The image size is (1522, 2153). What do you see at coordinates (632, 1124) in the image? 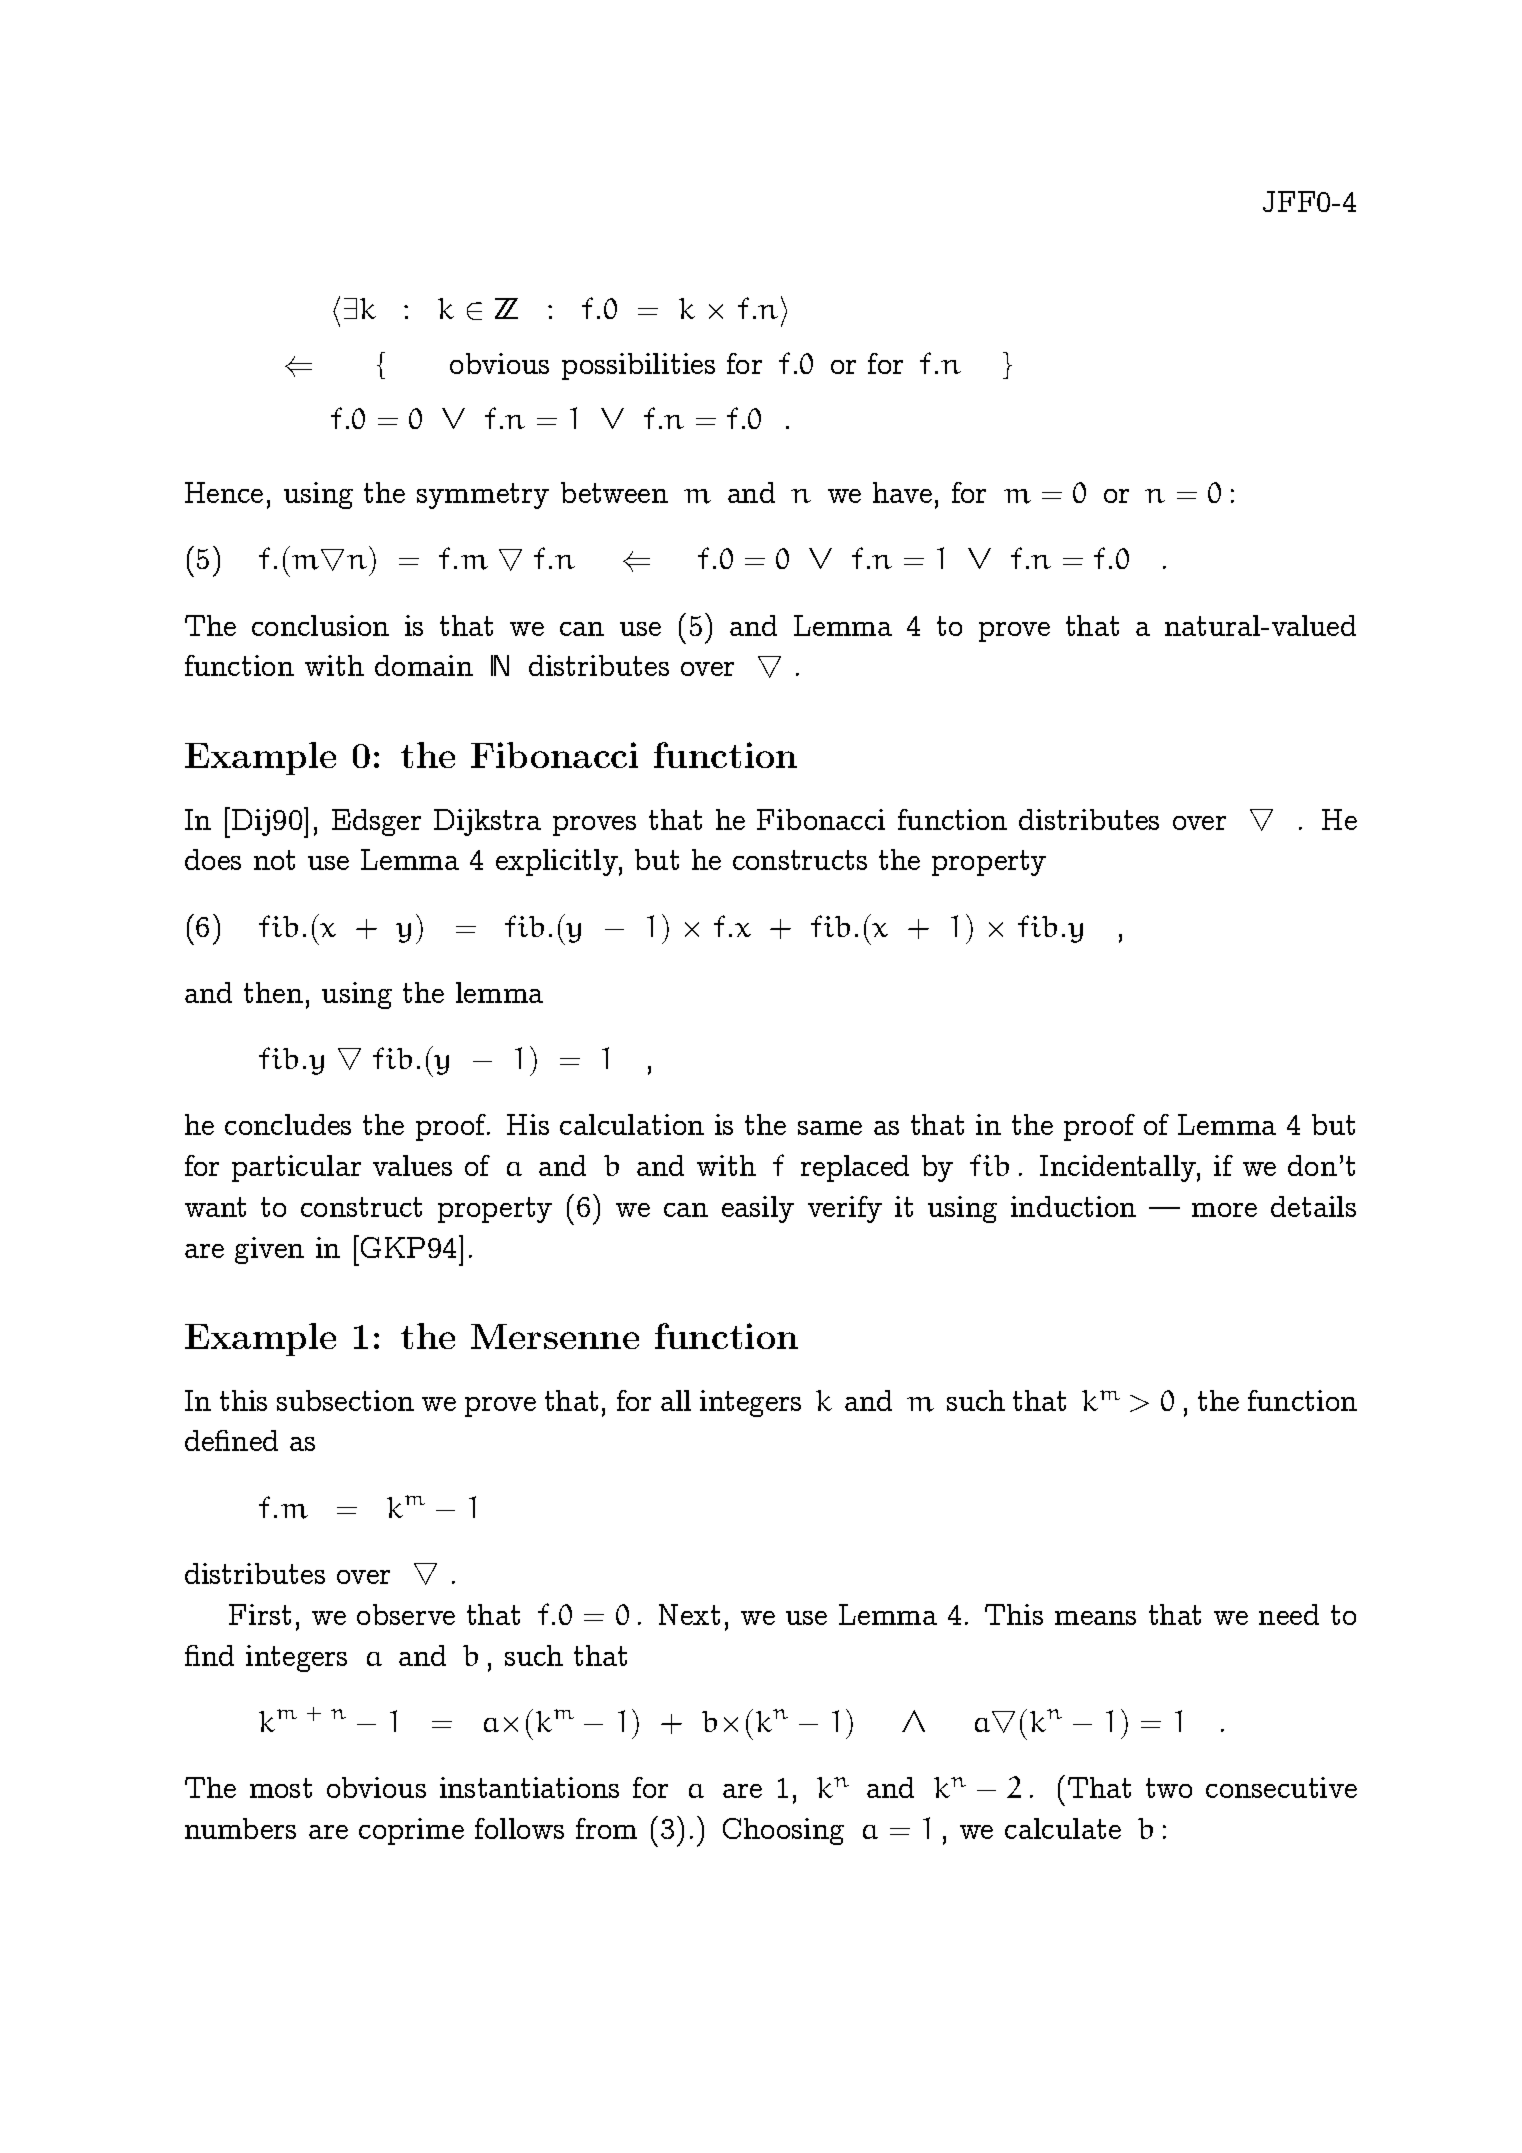
I see `calculation` at bounding box center [632, 1124].
